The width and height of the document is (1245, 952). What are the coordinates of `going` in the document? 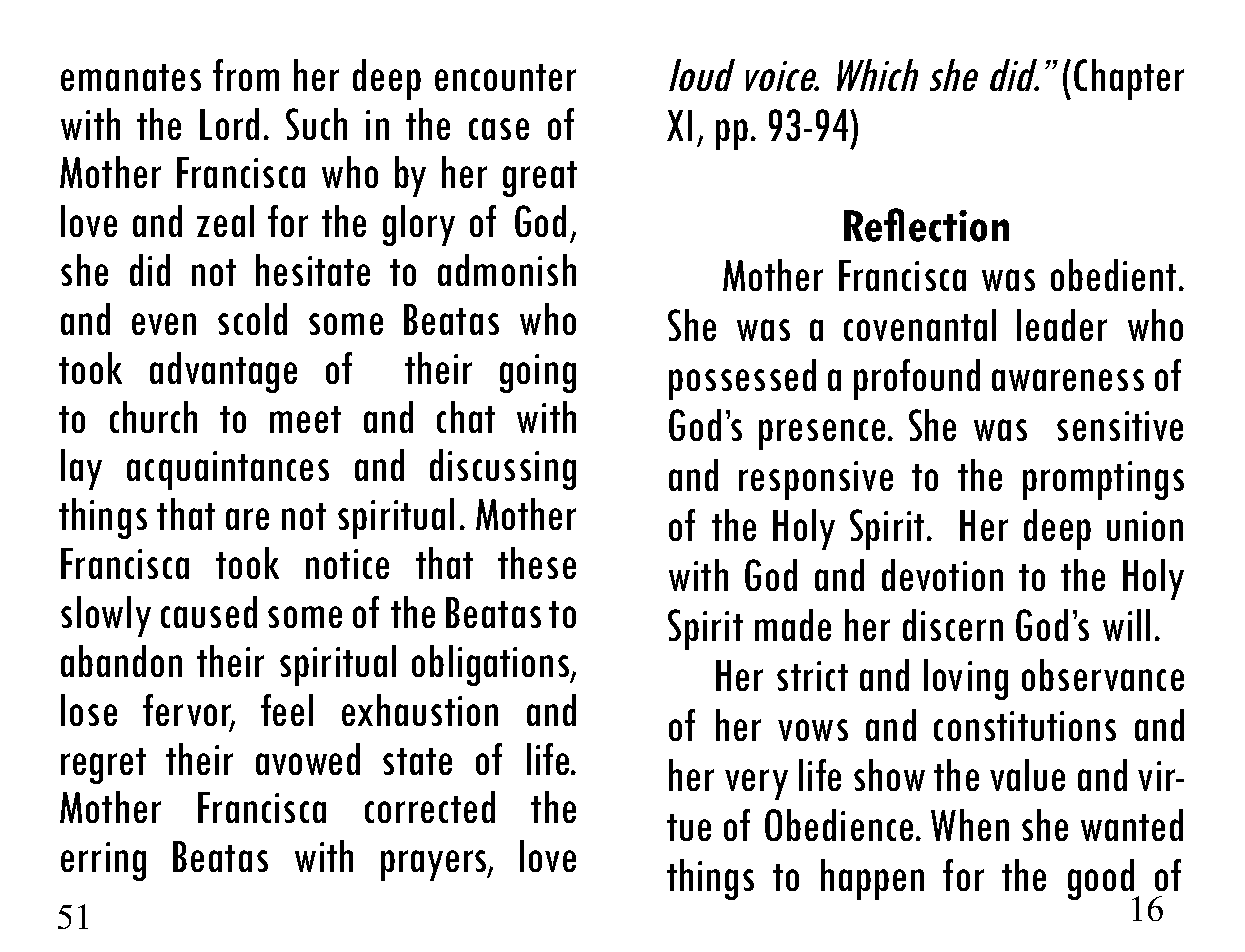 It's located at (538, 373).
